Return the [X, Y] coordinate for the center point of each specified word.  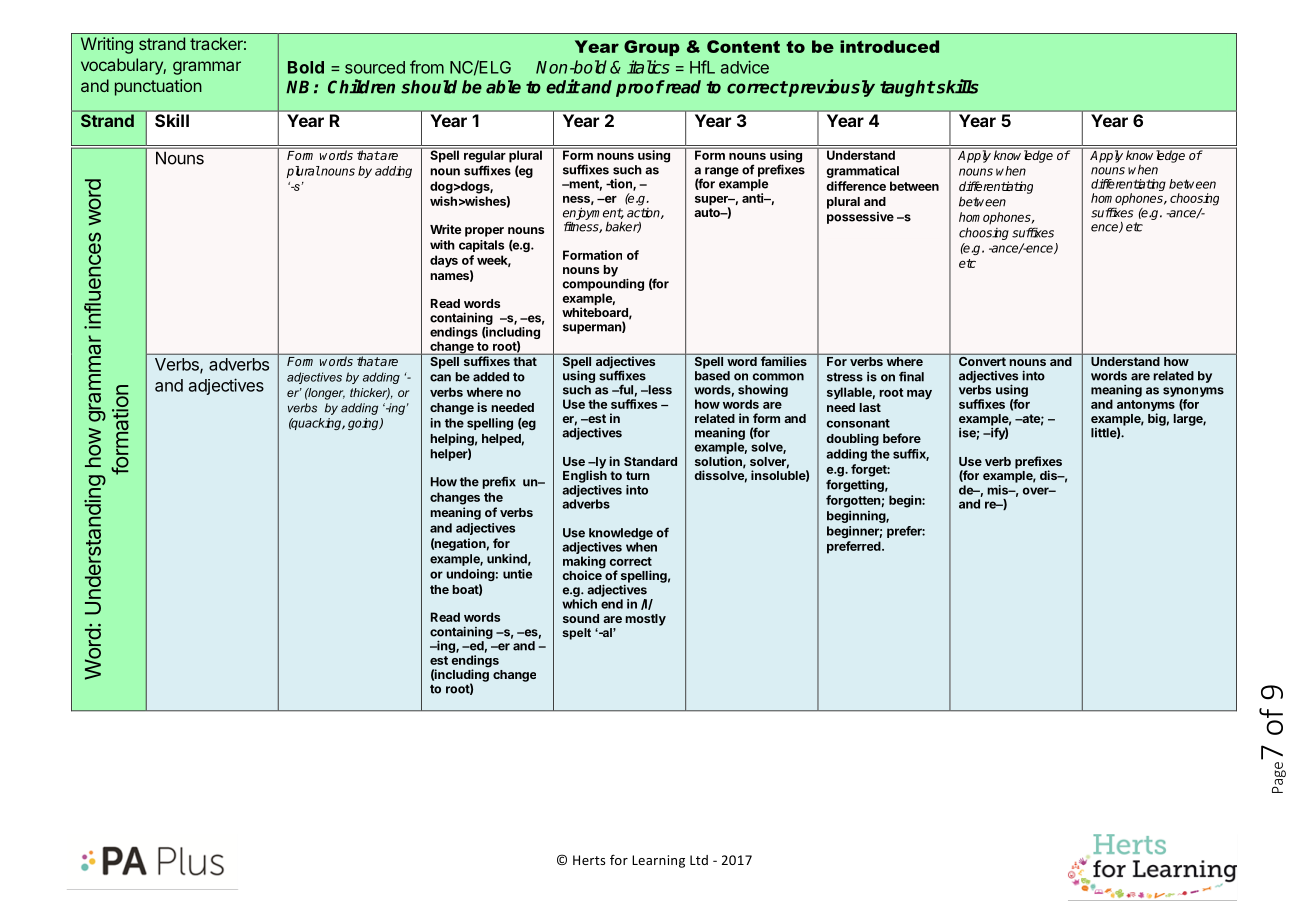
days [444, 261]
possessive [860, 218]
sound [581, 618]
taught [907, 88]
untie [517, 574]
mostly [645, 620]
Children [361, 86]
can [440, 378]
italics [648, 67]
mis [999, 490]
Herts [589, 860]
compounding [603, 286]
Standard [650, 461]
